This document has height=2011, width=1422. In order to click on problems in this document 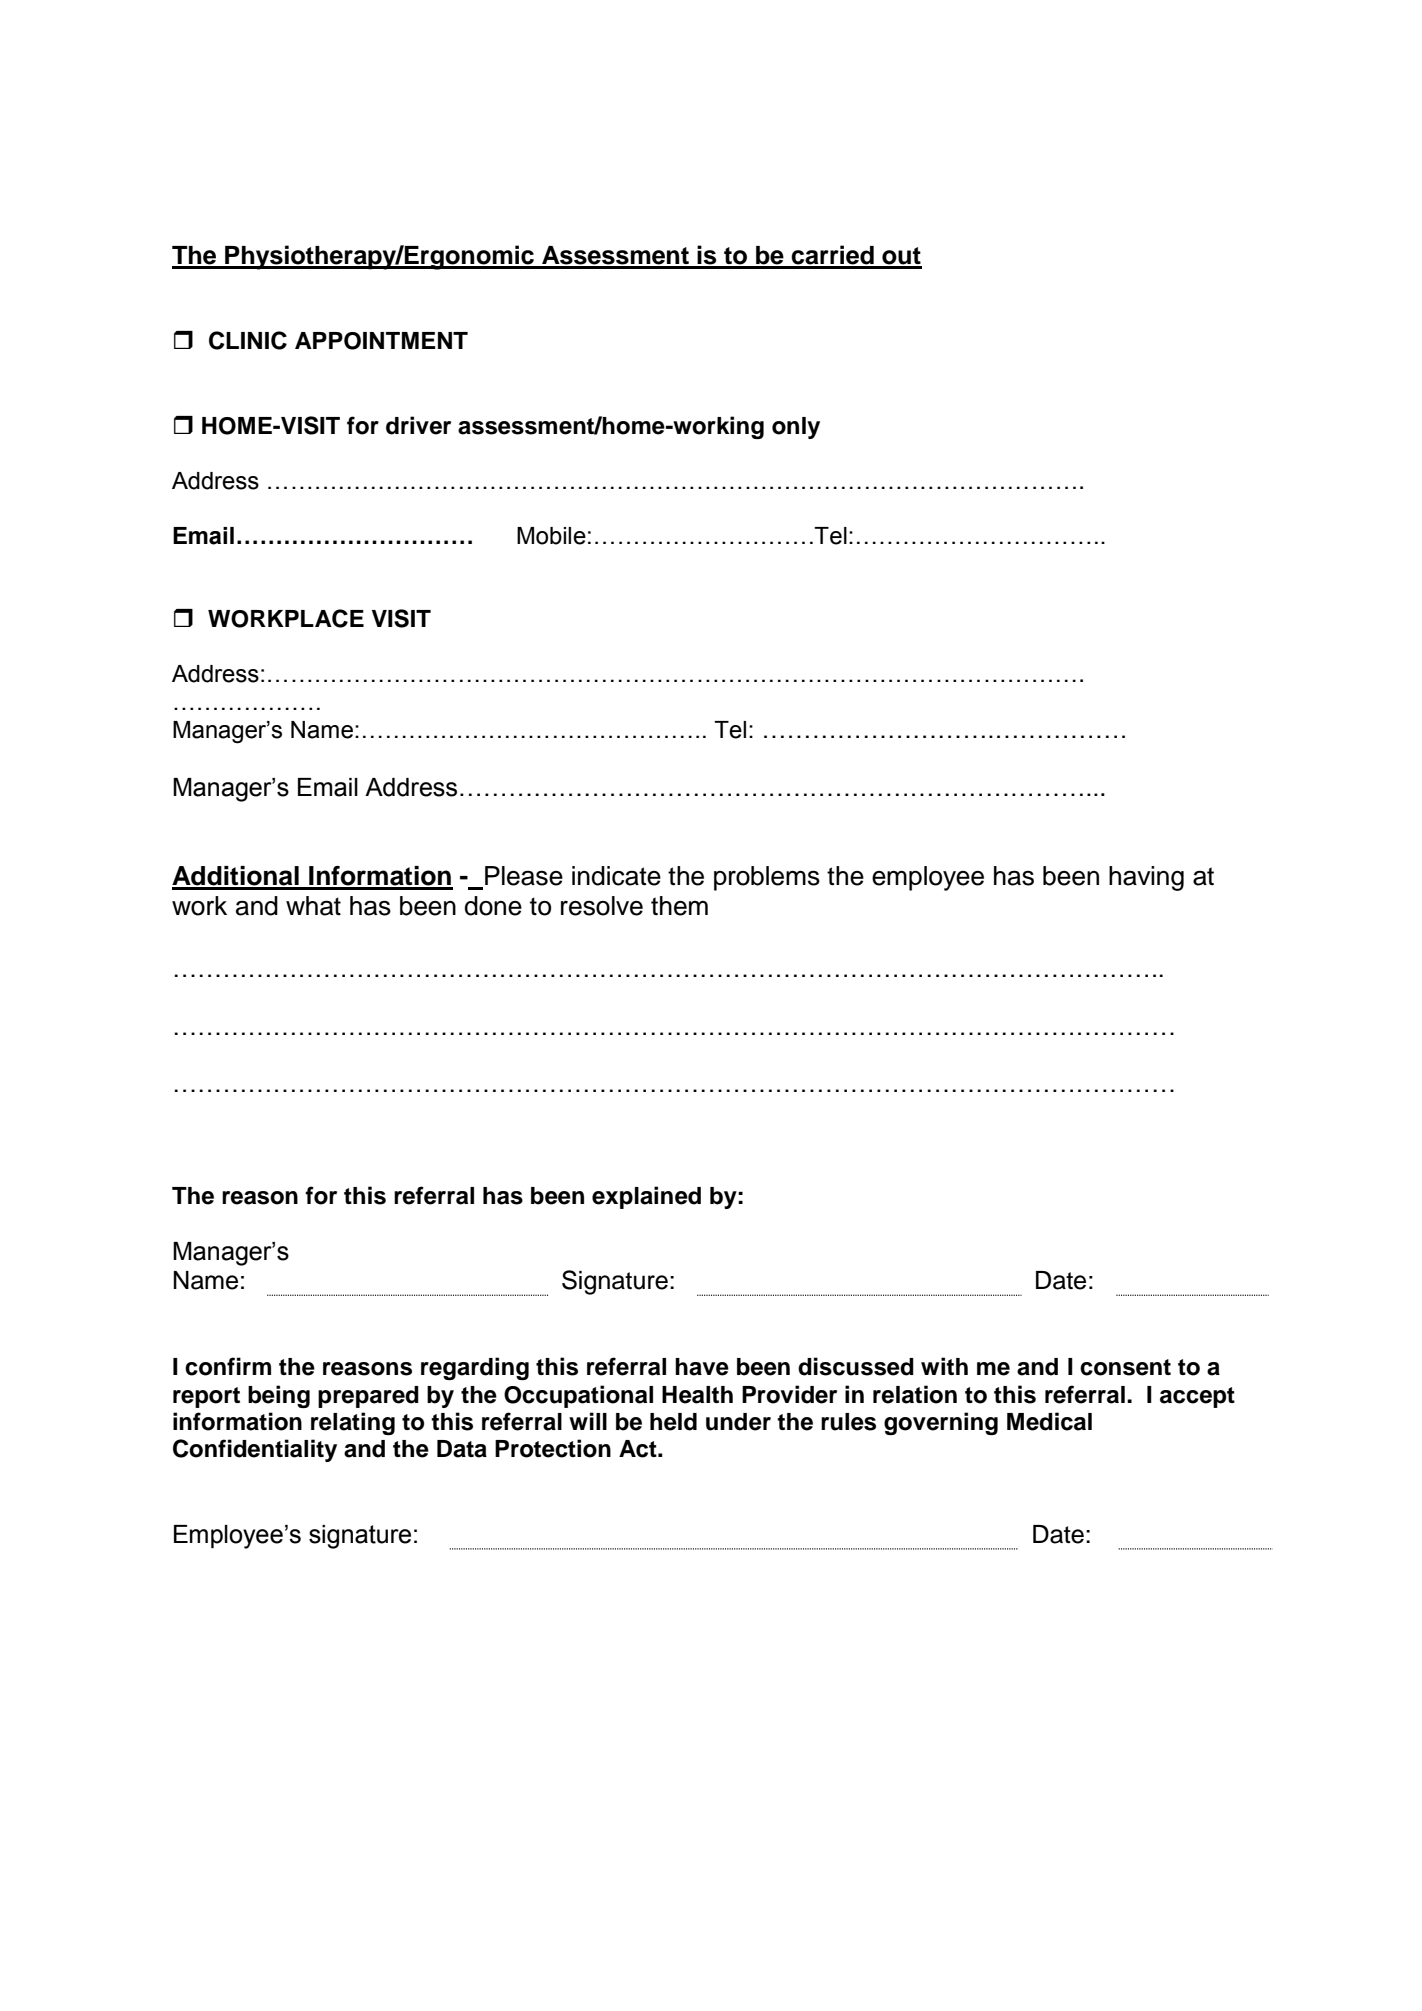, I will do `click(767, 878)`.
